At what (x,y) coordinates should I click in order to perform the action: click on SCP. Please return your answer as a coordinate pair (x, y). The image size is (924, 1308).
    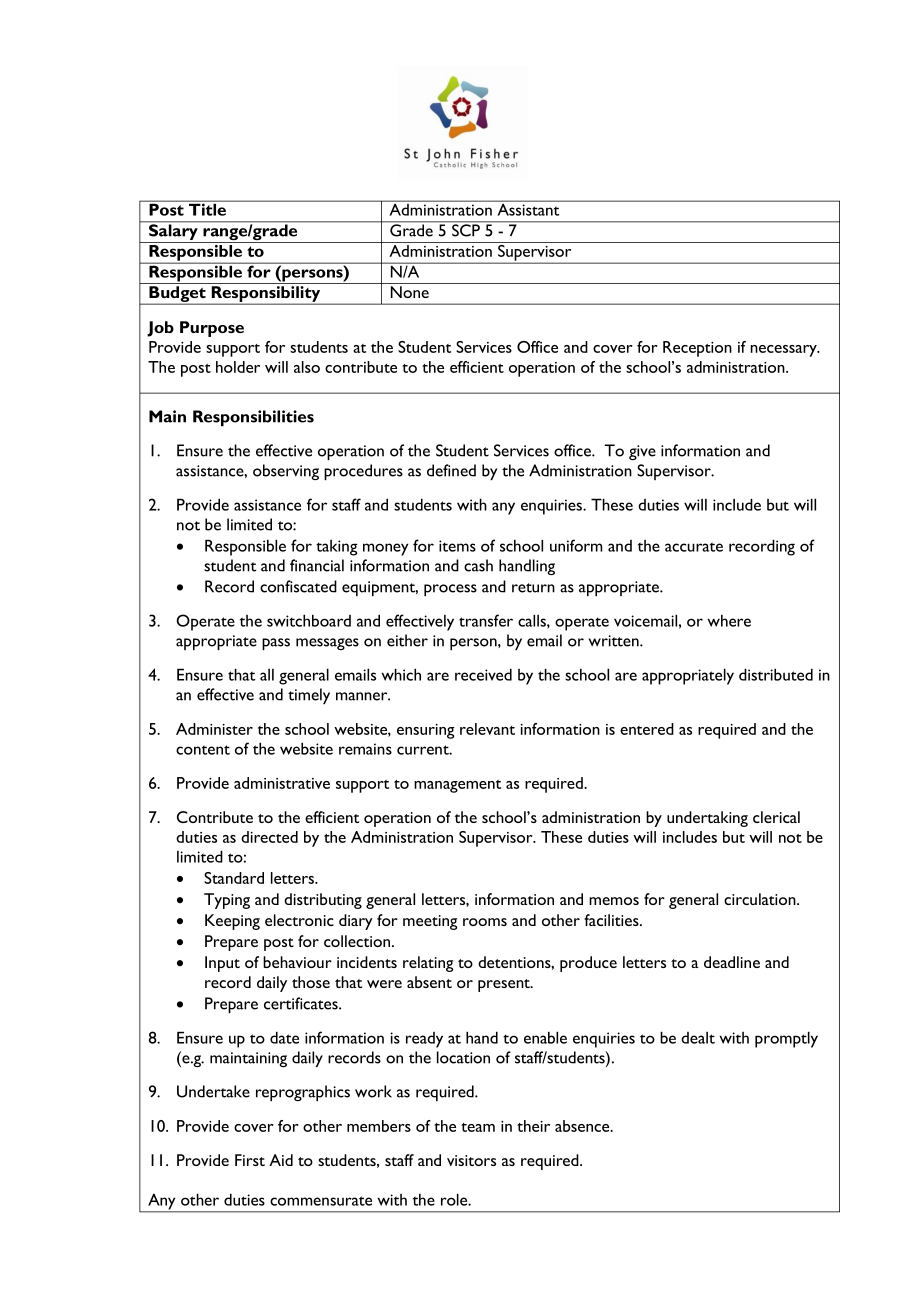
    Looking at the image, I should click on (466, 229).
